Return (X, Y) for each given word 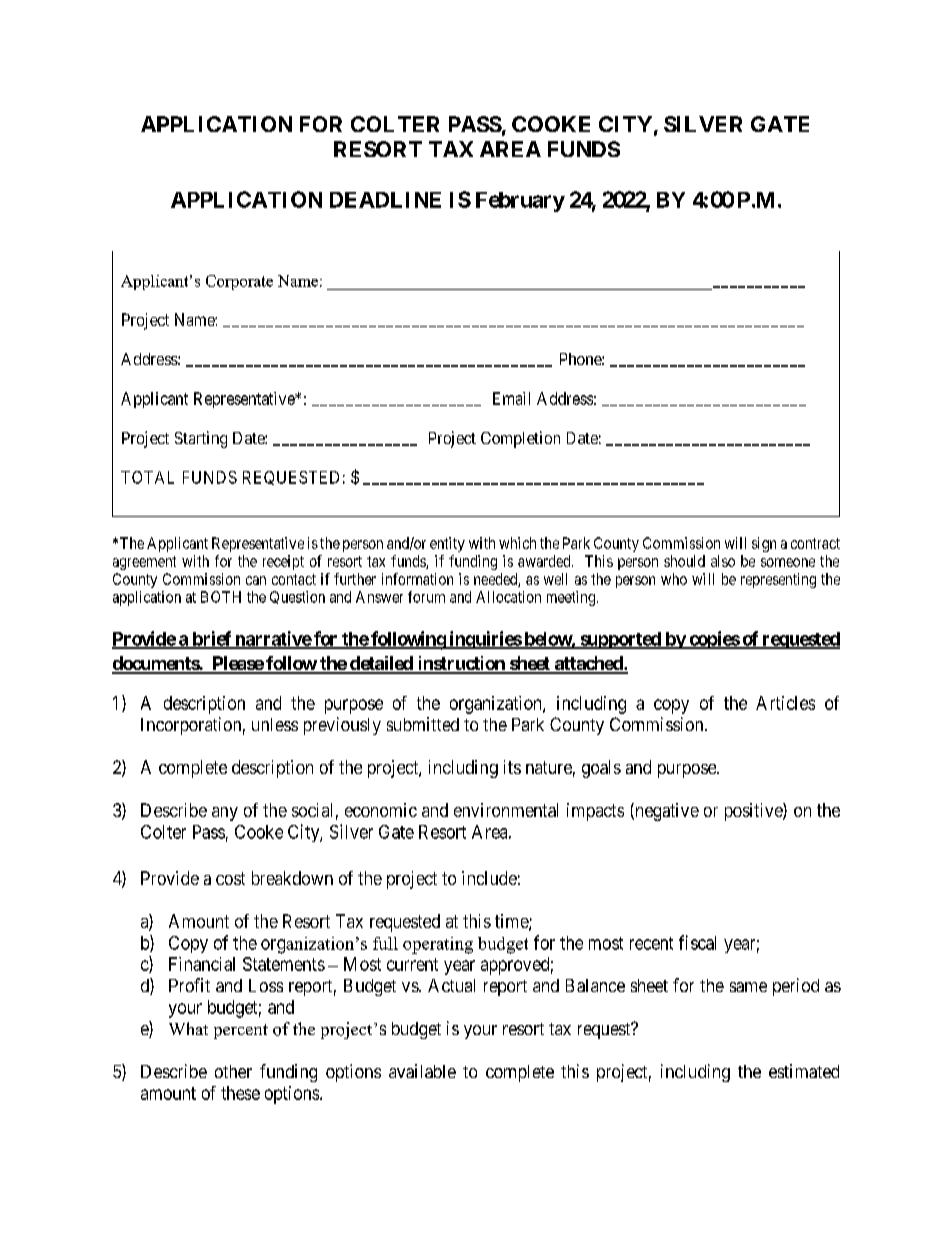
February (520, 202)
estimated (804, 1071)
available (422, 1071)
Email (511, 398)
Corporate (239, 282)
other (233, 1071)
